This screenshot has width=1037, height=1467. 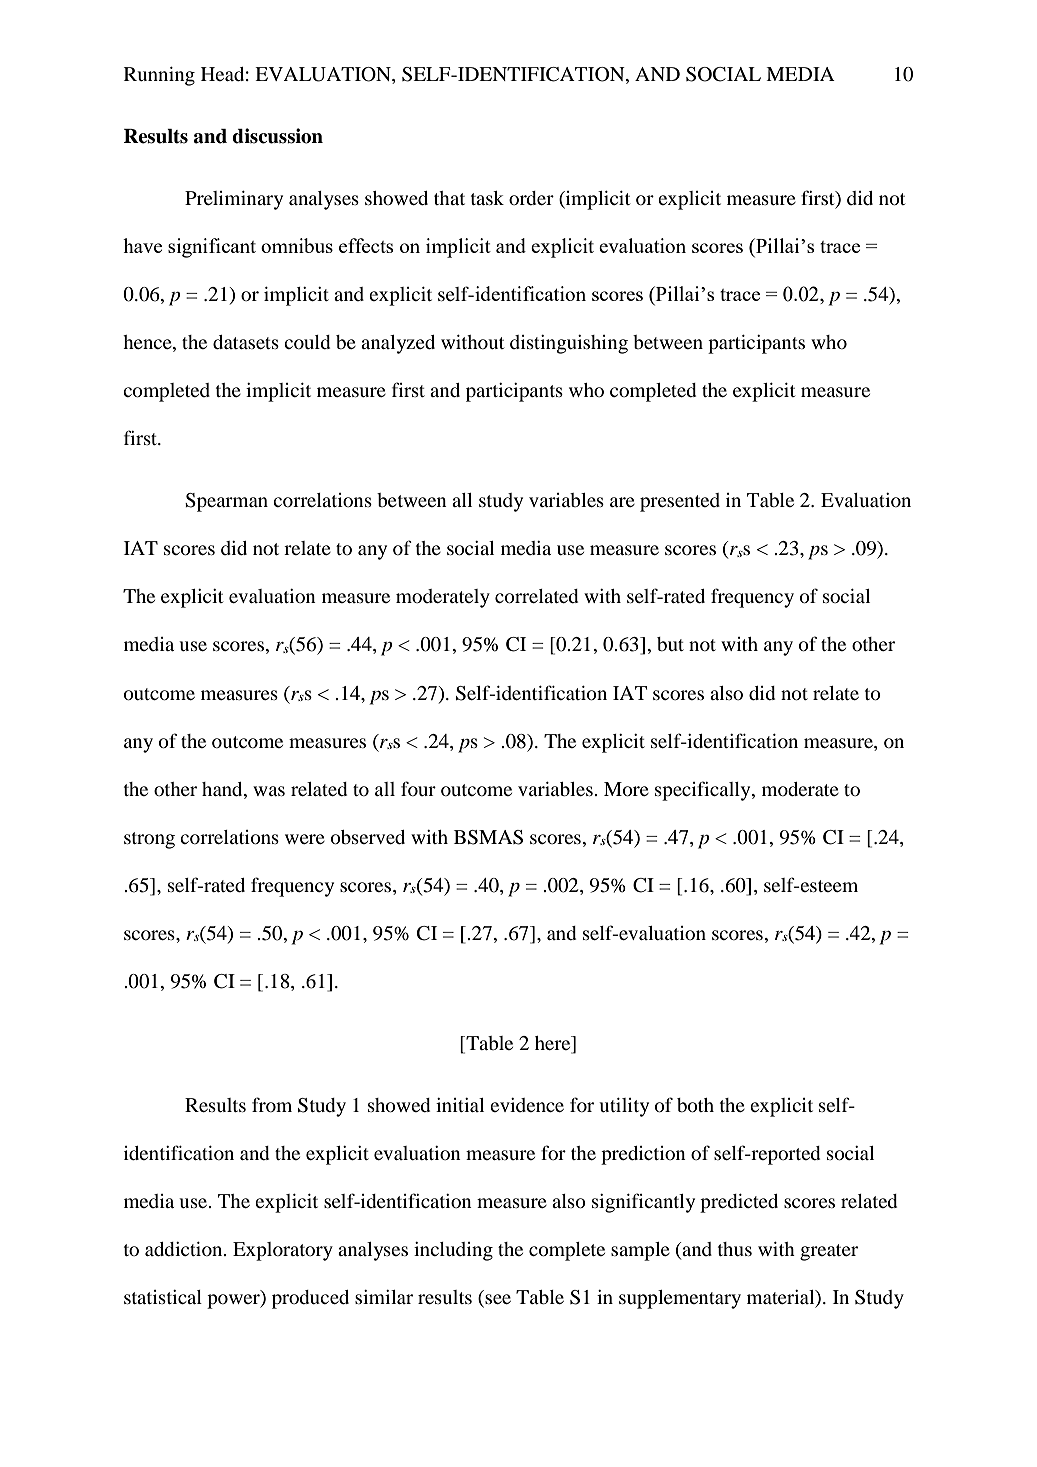 I want to click on task, so click(x=487, y=198).
